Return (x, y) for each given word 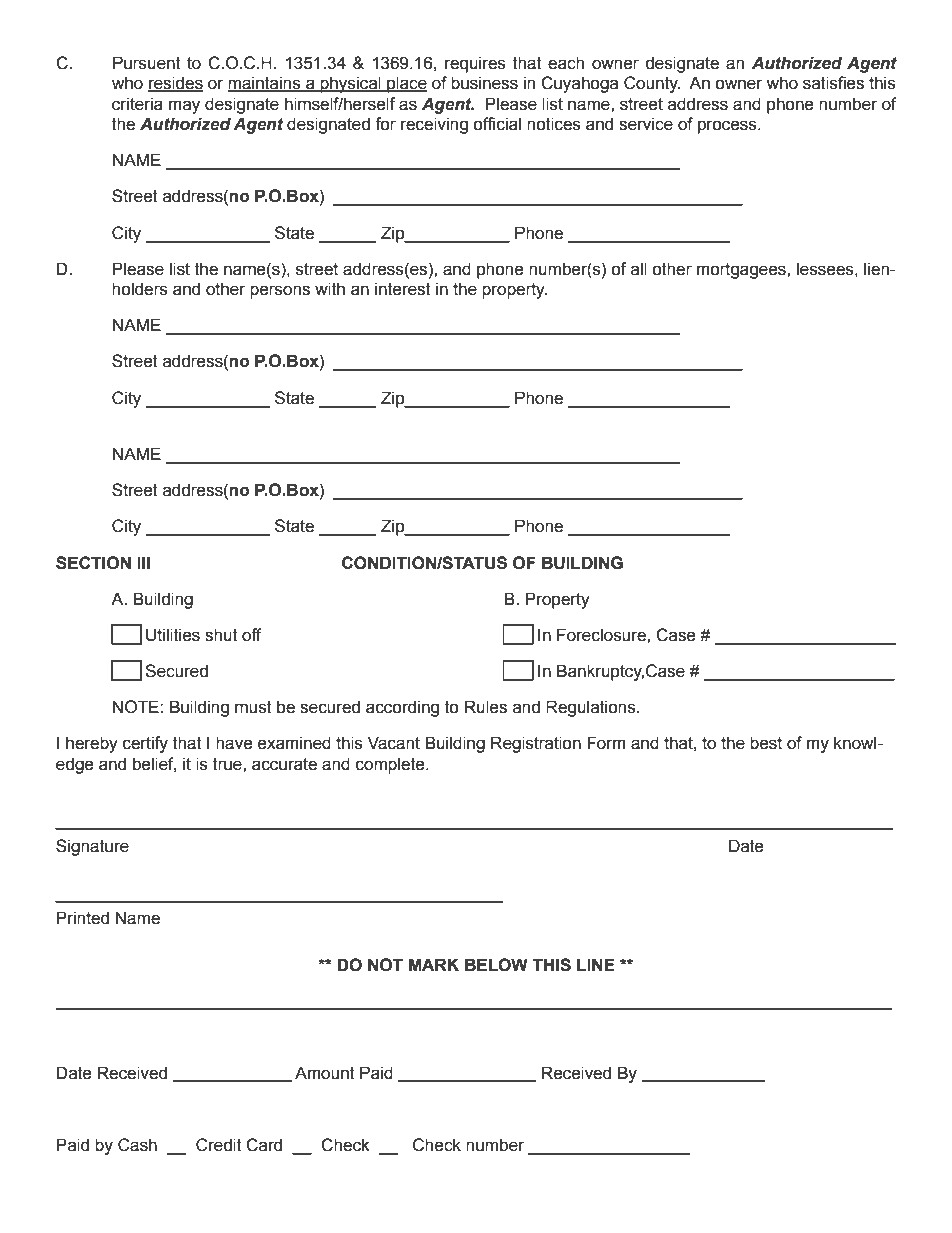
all (639, 269)
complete (391, 765)
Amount (325, 1073)
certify (145, 744)
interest (403, 289)
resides (175, 84)
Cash (137, 1145)
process (728, 127)
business (484, 83)
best (766, 743)
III (143, 562)
